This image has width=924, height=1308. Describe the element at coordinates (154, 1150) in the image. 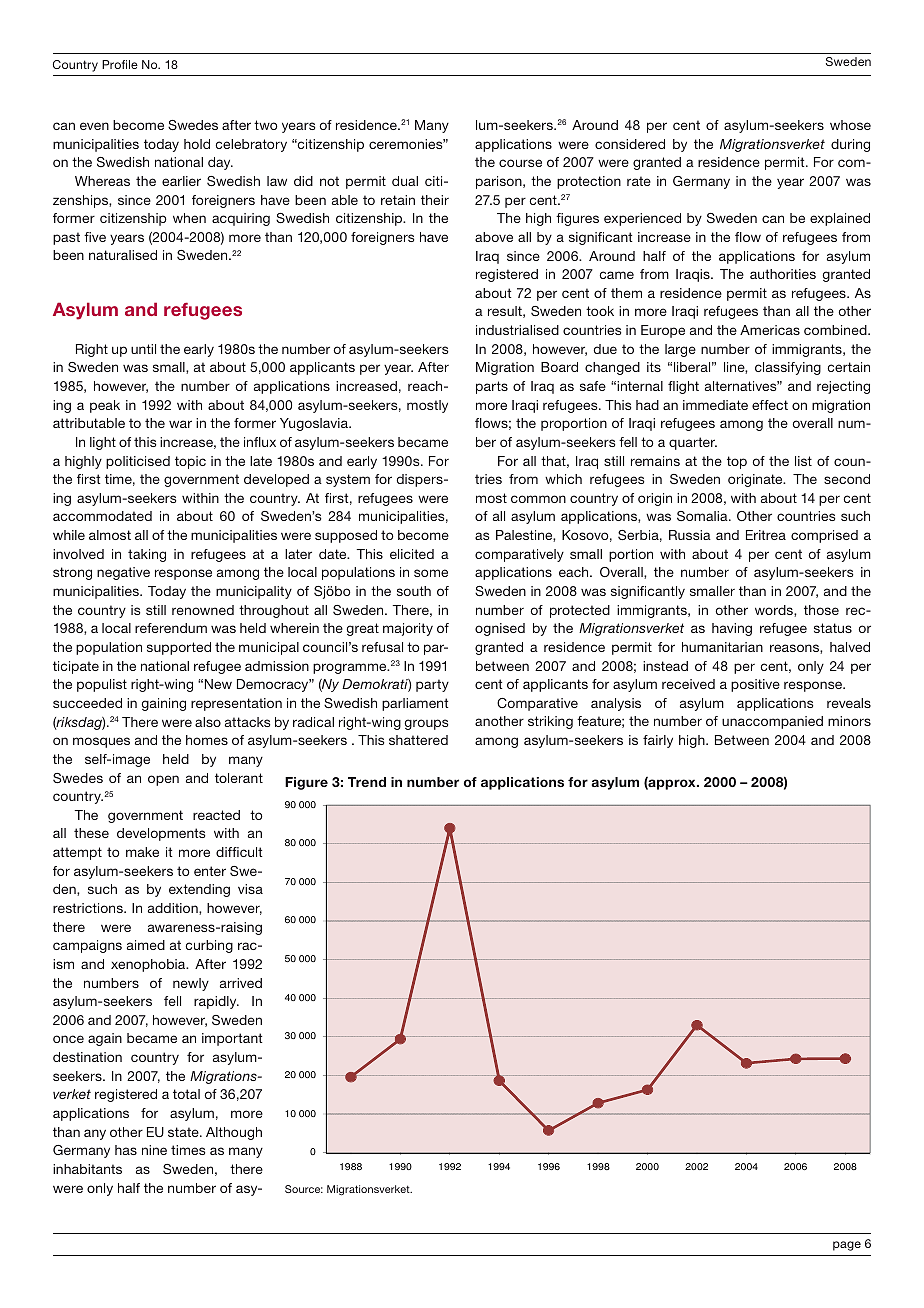

I see `nine` at that location.
